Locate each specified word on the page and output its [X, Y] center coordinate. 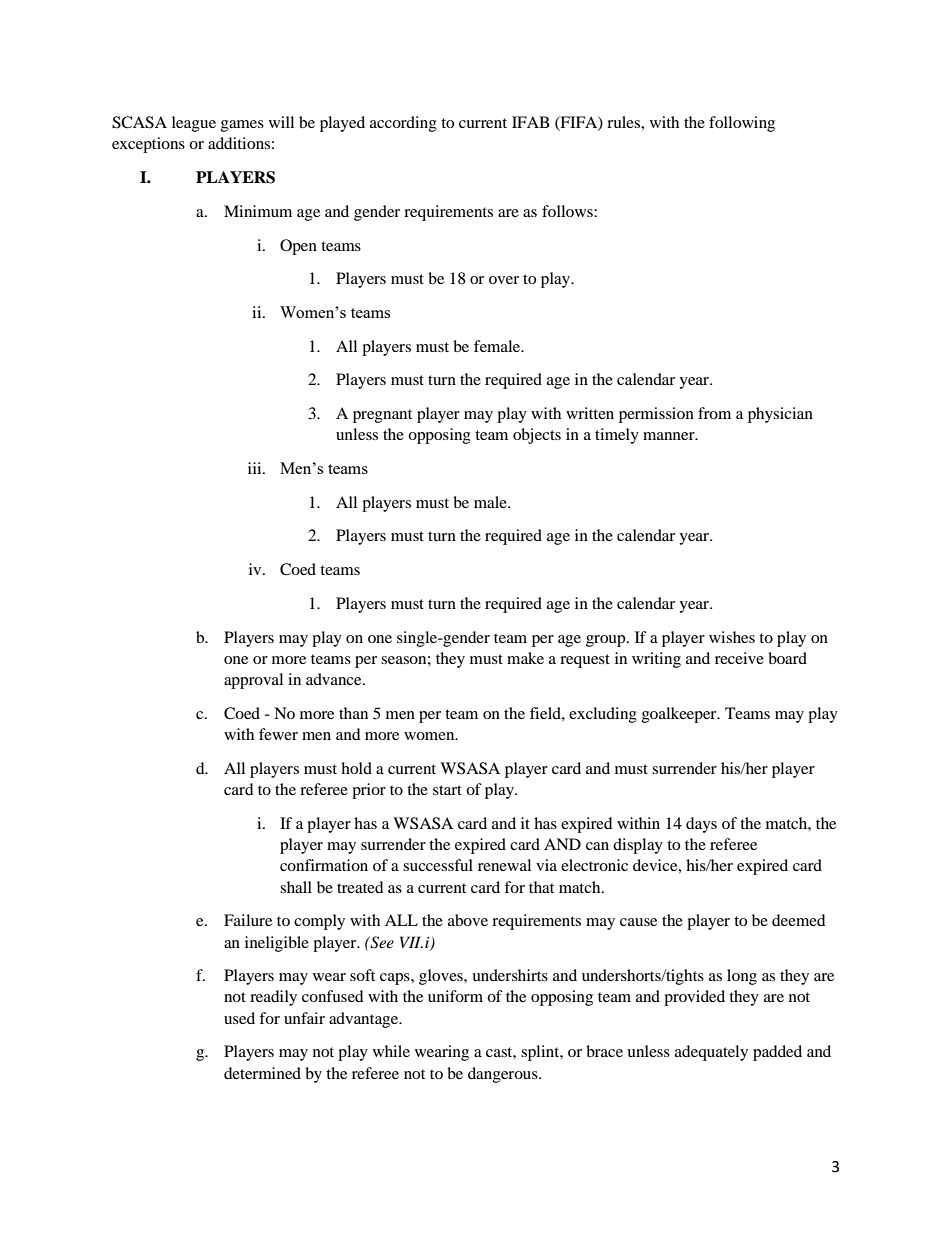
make [525, 658]
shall [296, 887]
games [242, 126]
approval [253, 681]
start [447, 790]
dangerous [504, 1075]
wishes [732, 637]
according [403, 124]
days [701, 825]
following [742, 124]
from [714, 413]
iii [256, 468]
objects [537, 436]
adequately [711, 1053]
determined [262, 1073]
